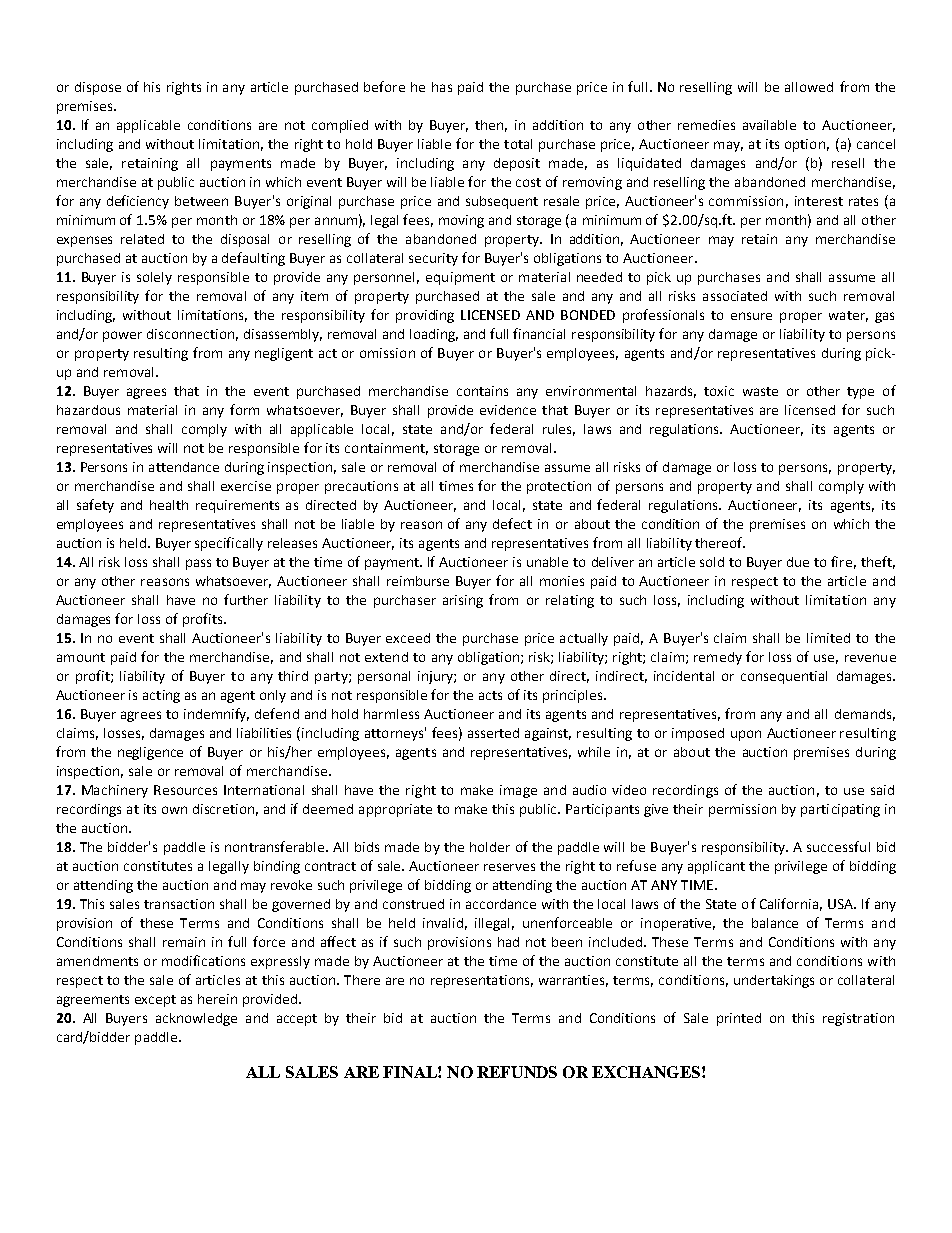 The height and width of the screenshot is (1233, 952). What do you see at coordinates (196, 1019) in the screenshot?
I see `acknowledge` at bounding box center [196, 1019].
